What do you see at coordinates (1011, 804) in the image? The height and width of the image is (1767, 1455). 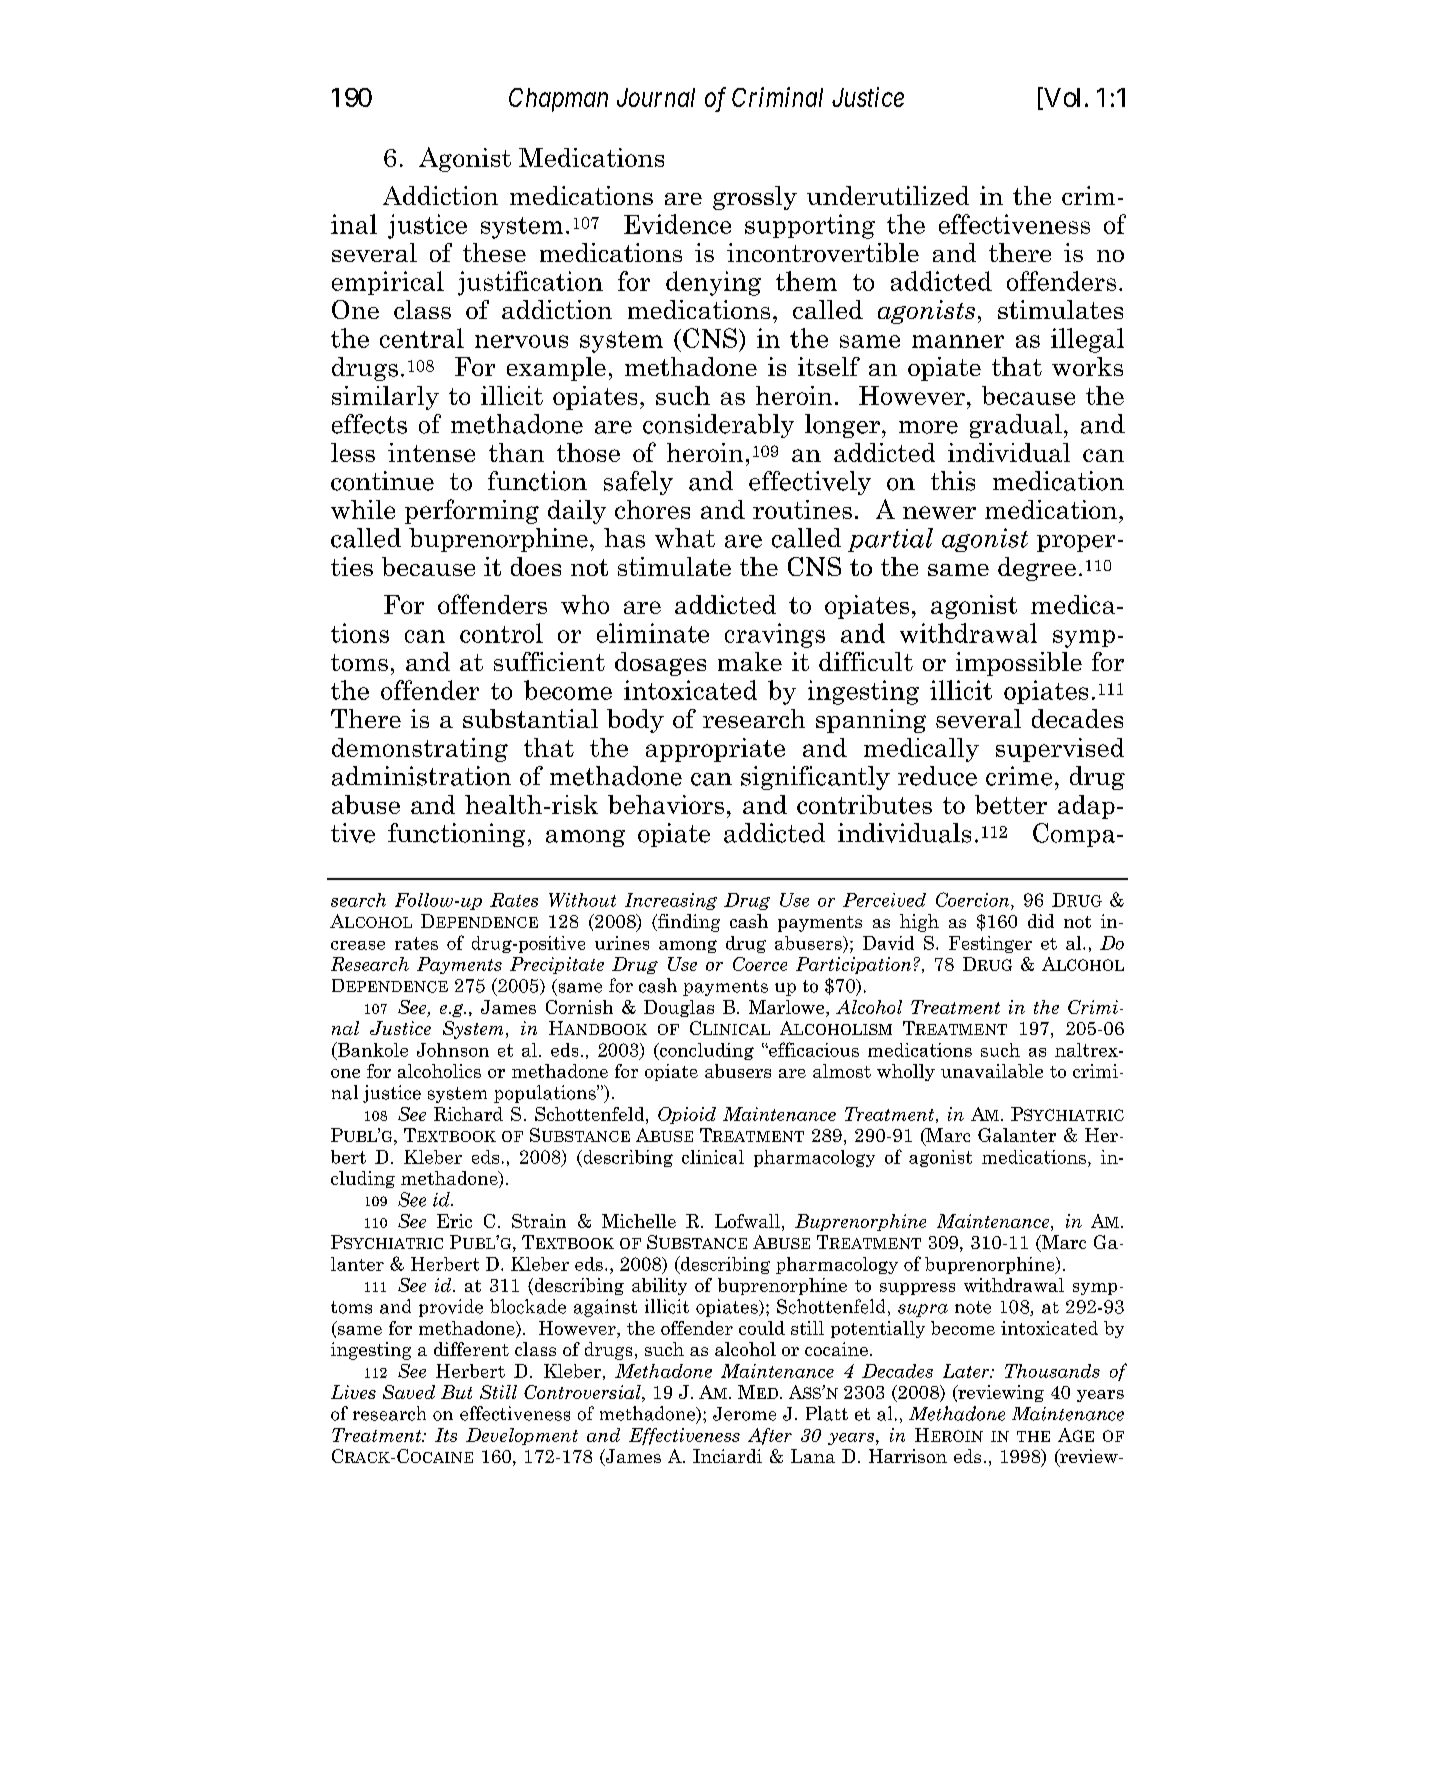 I see `better` at bounding box center [1011, 804].
